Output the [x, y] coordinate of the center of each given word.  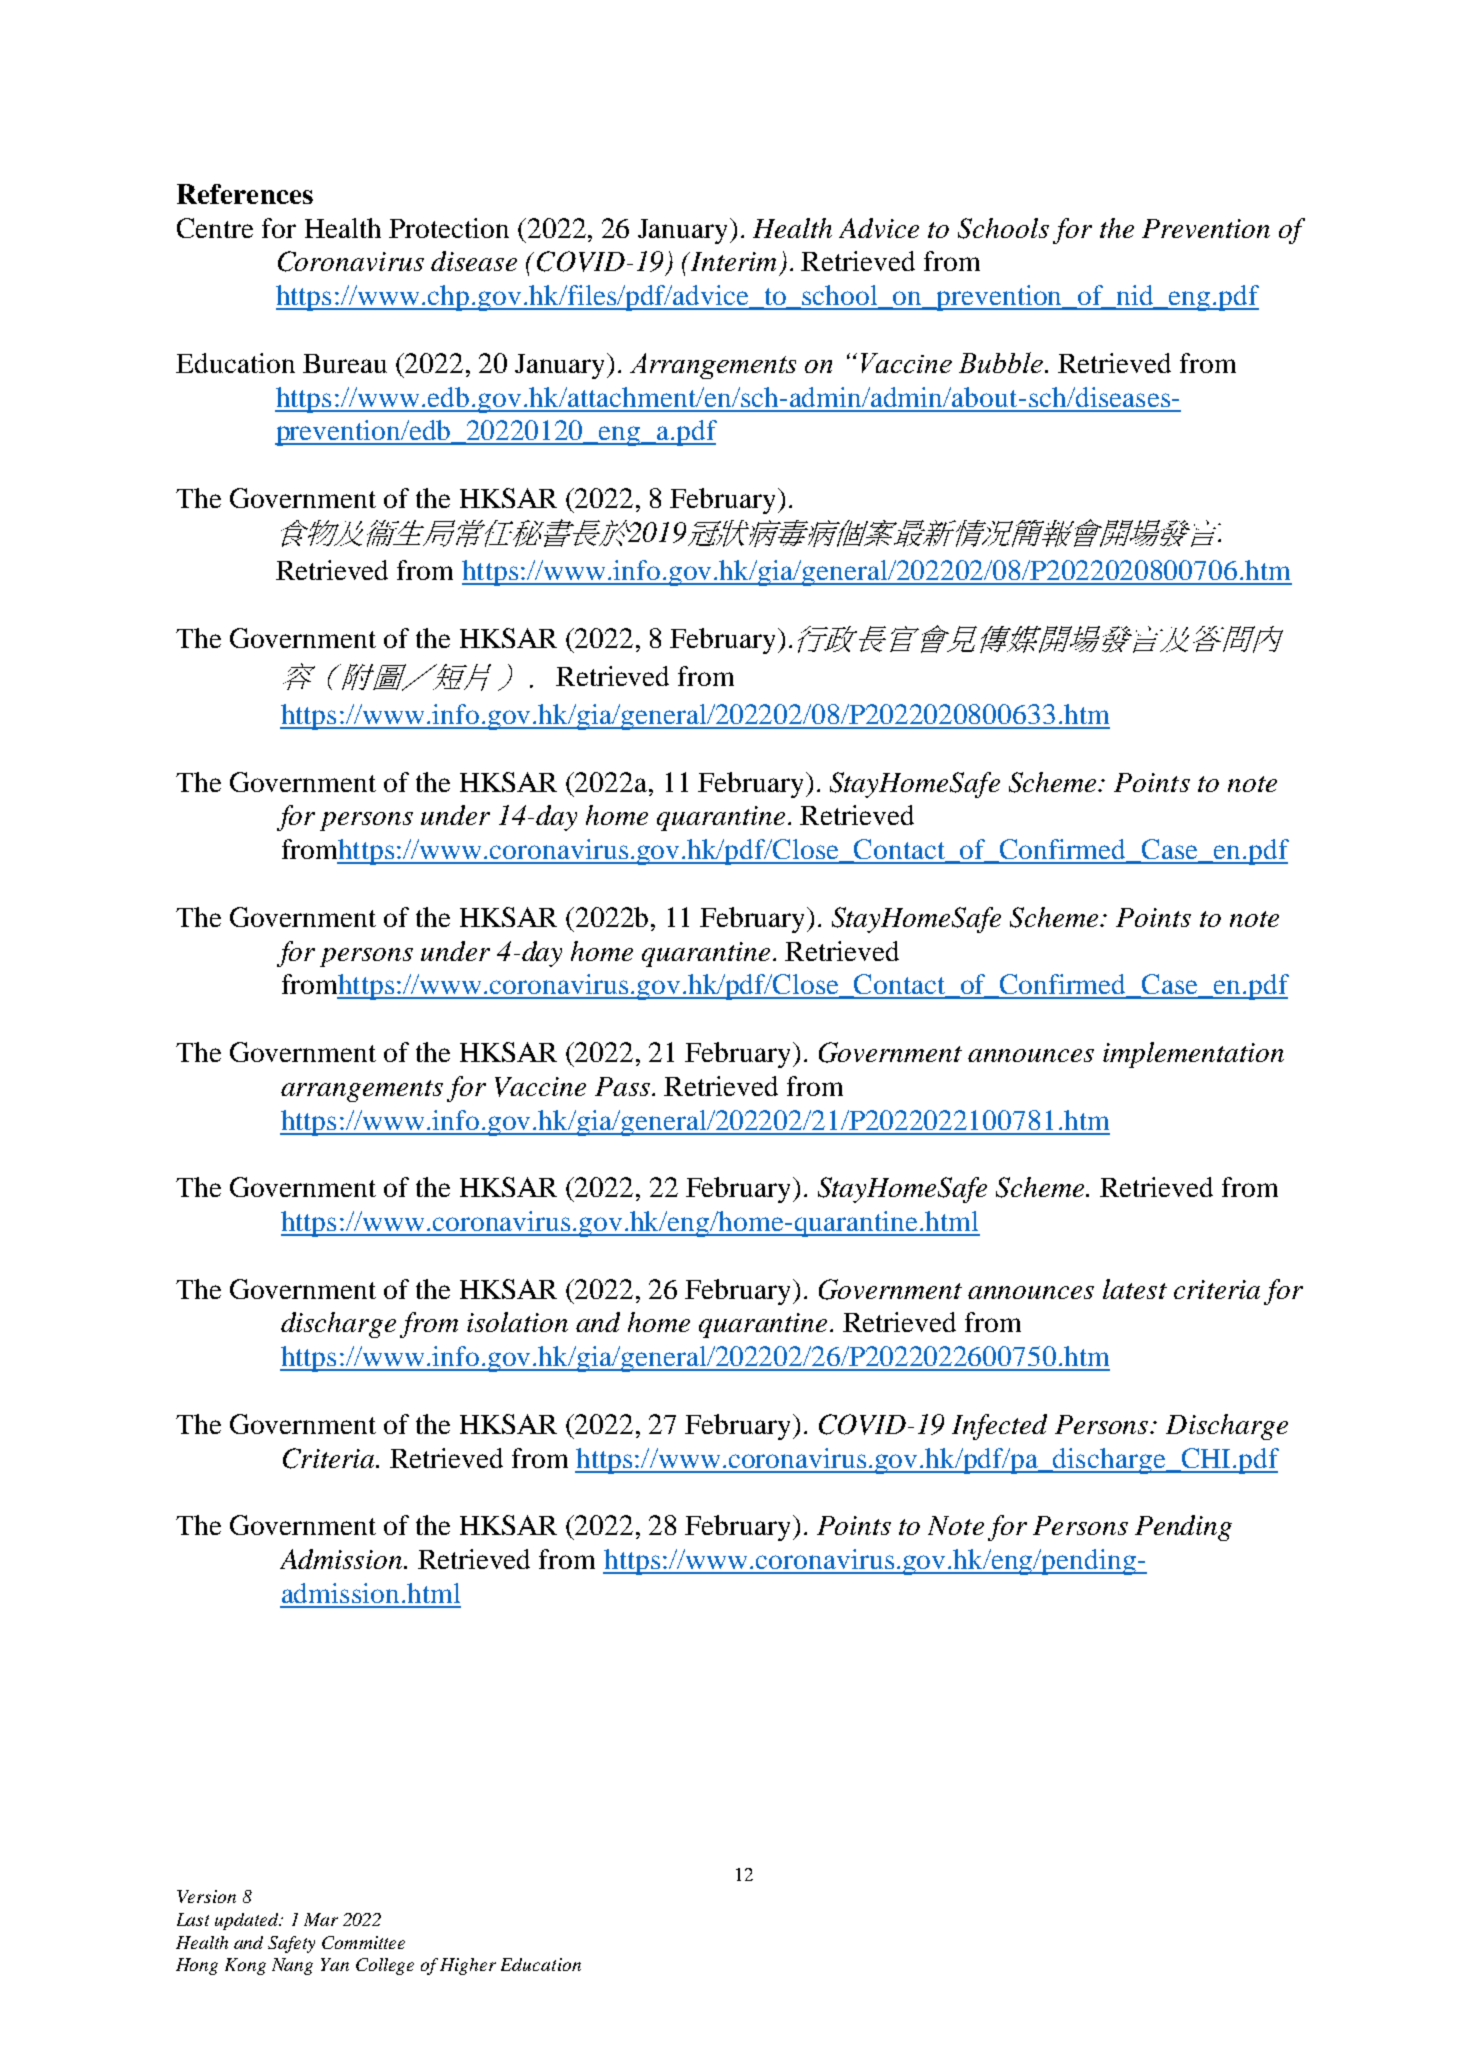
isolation [517, 1322]
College [385, 1966]
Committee [363, 1942]
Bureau [345, 363]
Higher [468, 1966]
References [245, 194]
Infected [999, 1427]
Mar [321, 1919]
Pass [622, 1086]
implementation [1193, 1055]
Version [206, 1896]
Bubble [1002, 362]
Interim [732, 261]
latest [1135, 1289]
